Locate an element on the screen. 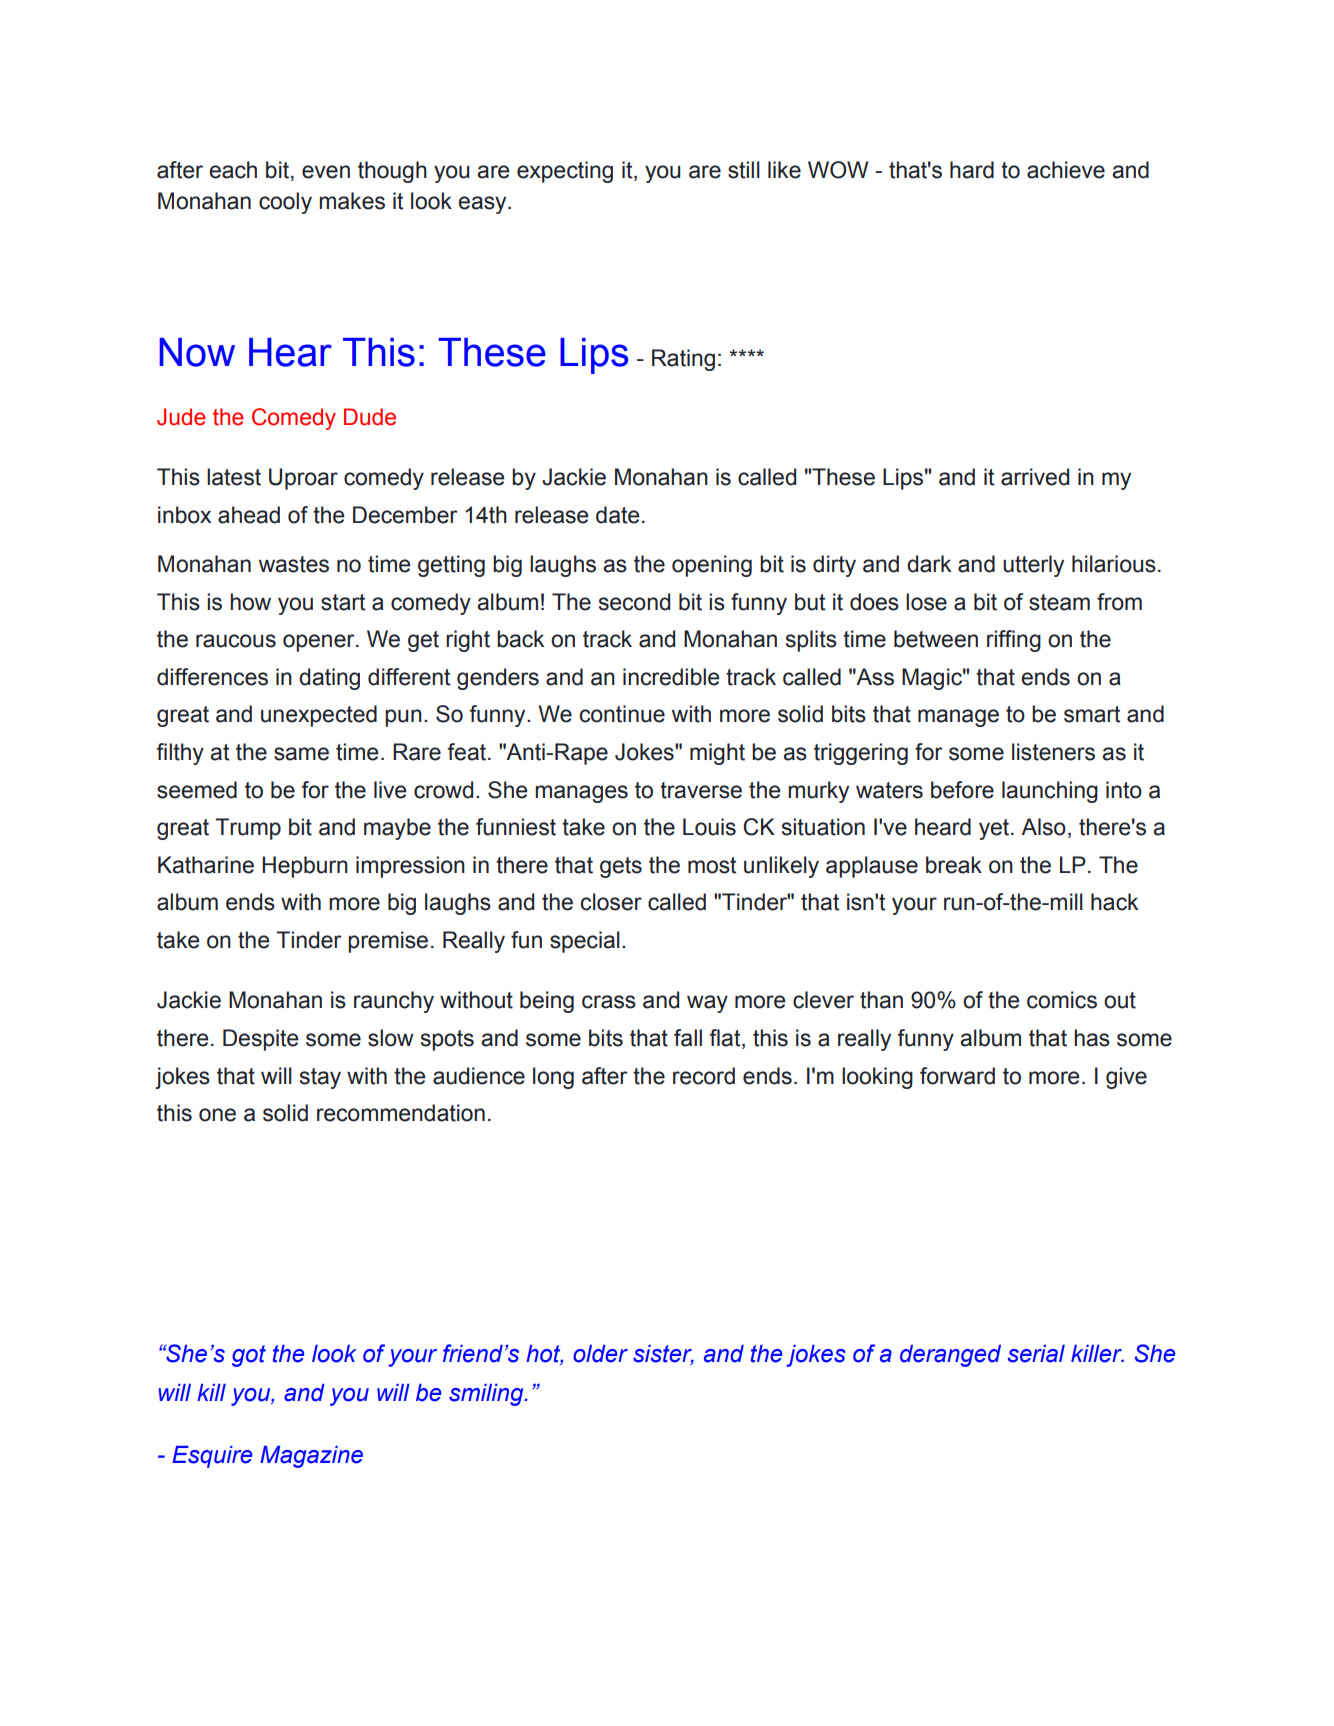 This screenshot has width=1334, height=1726. makes is located at coordinates (352, 201).
